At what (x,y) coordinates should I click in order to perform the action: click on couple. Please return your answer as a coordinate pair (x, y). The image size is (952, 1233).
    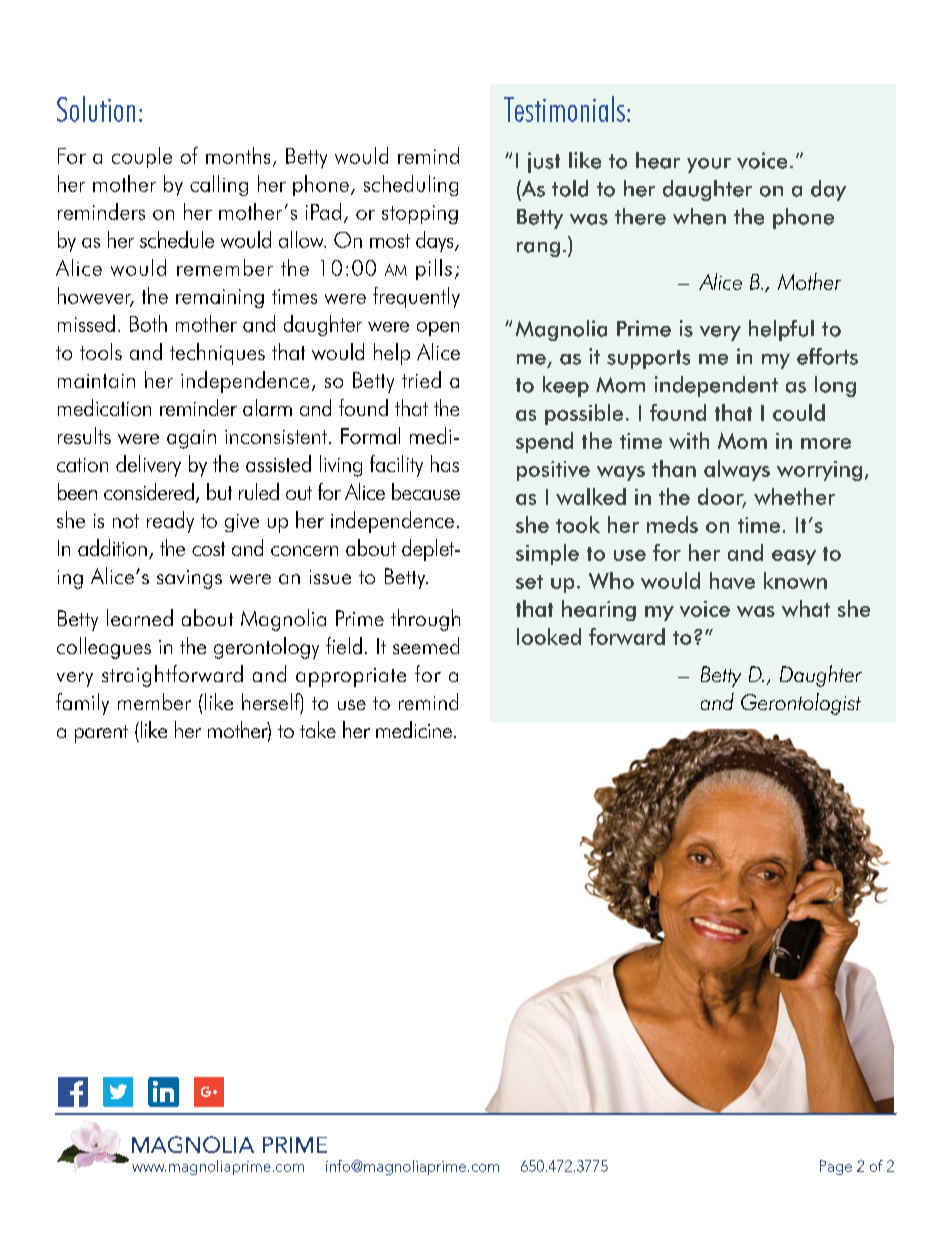
    Looking at the image, I should click on (142, 157).
